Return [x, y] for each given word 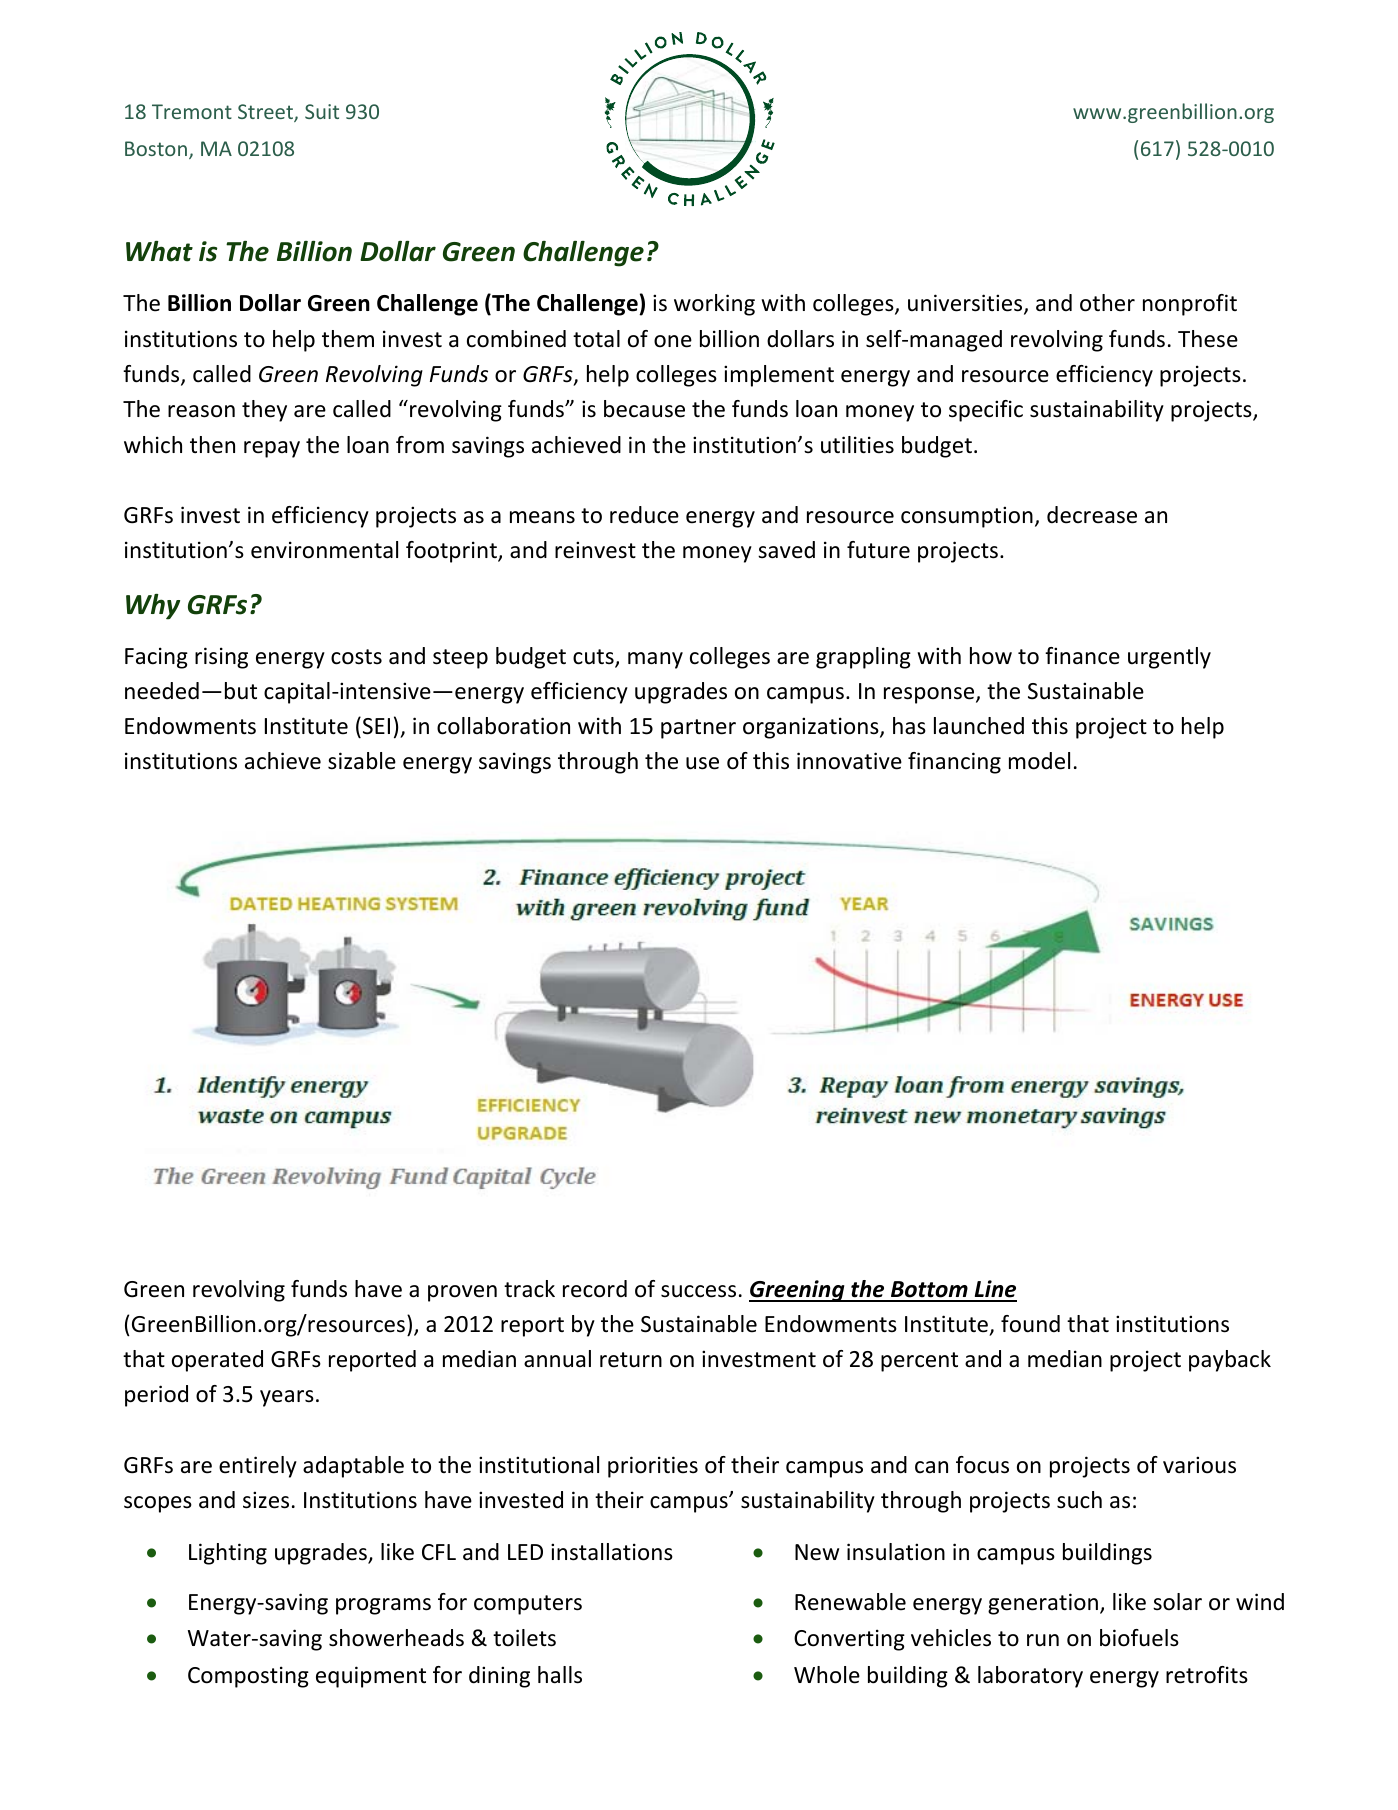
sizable [362, 761]
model [1039, 761]
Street [266, 113]
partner [698, 729]
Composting [248, 1677]
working [714, 305]
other [1107, 303]
